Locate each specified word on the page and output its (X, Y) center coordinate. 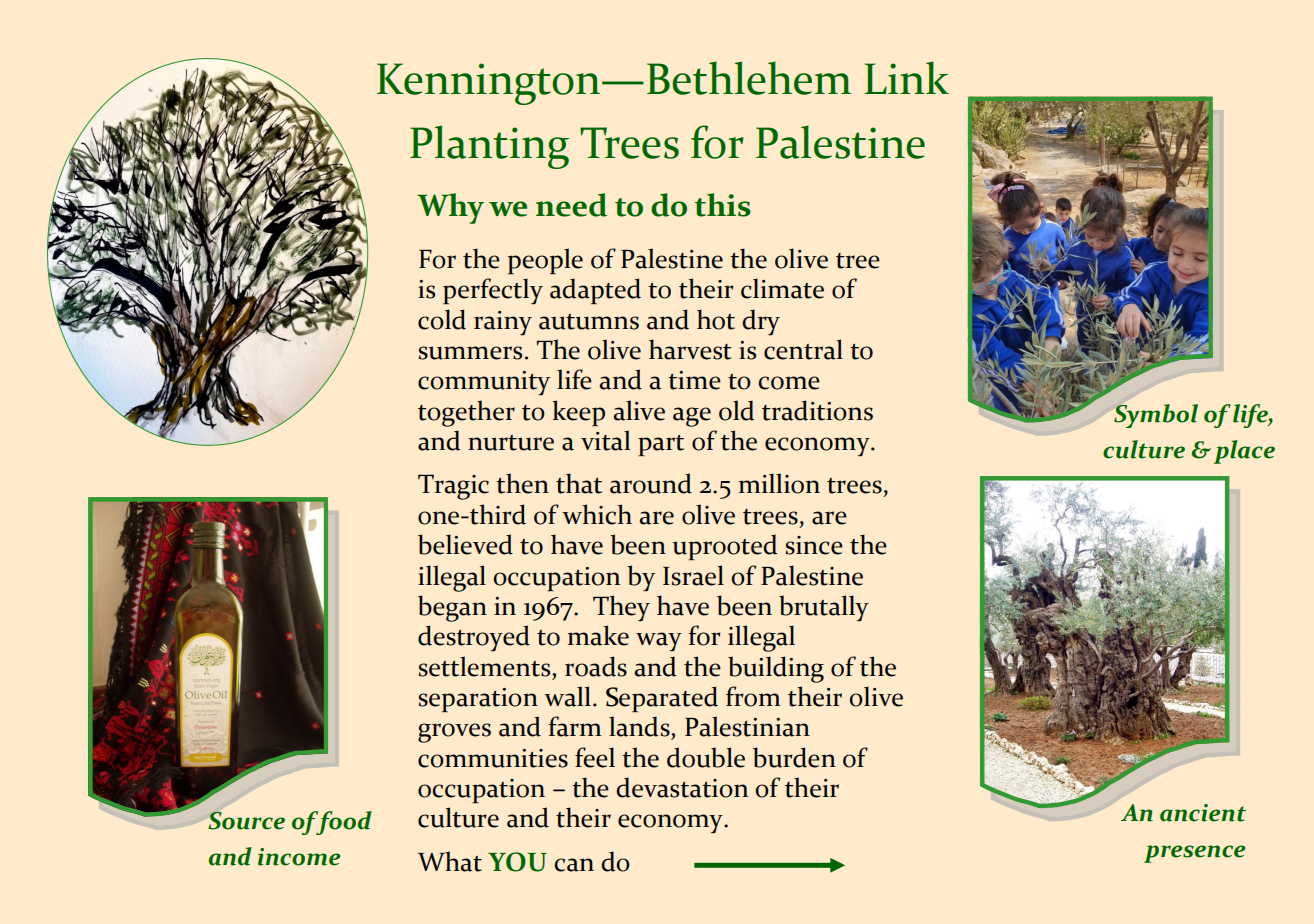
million (779, 483)
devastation (682, 787)
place (1244, 452)
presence (1195, 854)
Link (906, 77)
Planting (489, 147)
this (723, 205)
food (343, 823)
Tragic (453, 487)
